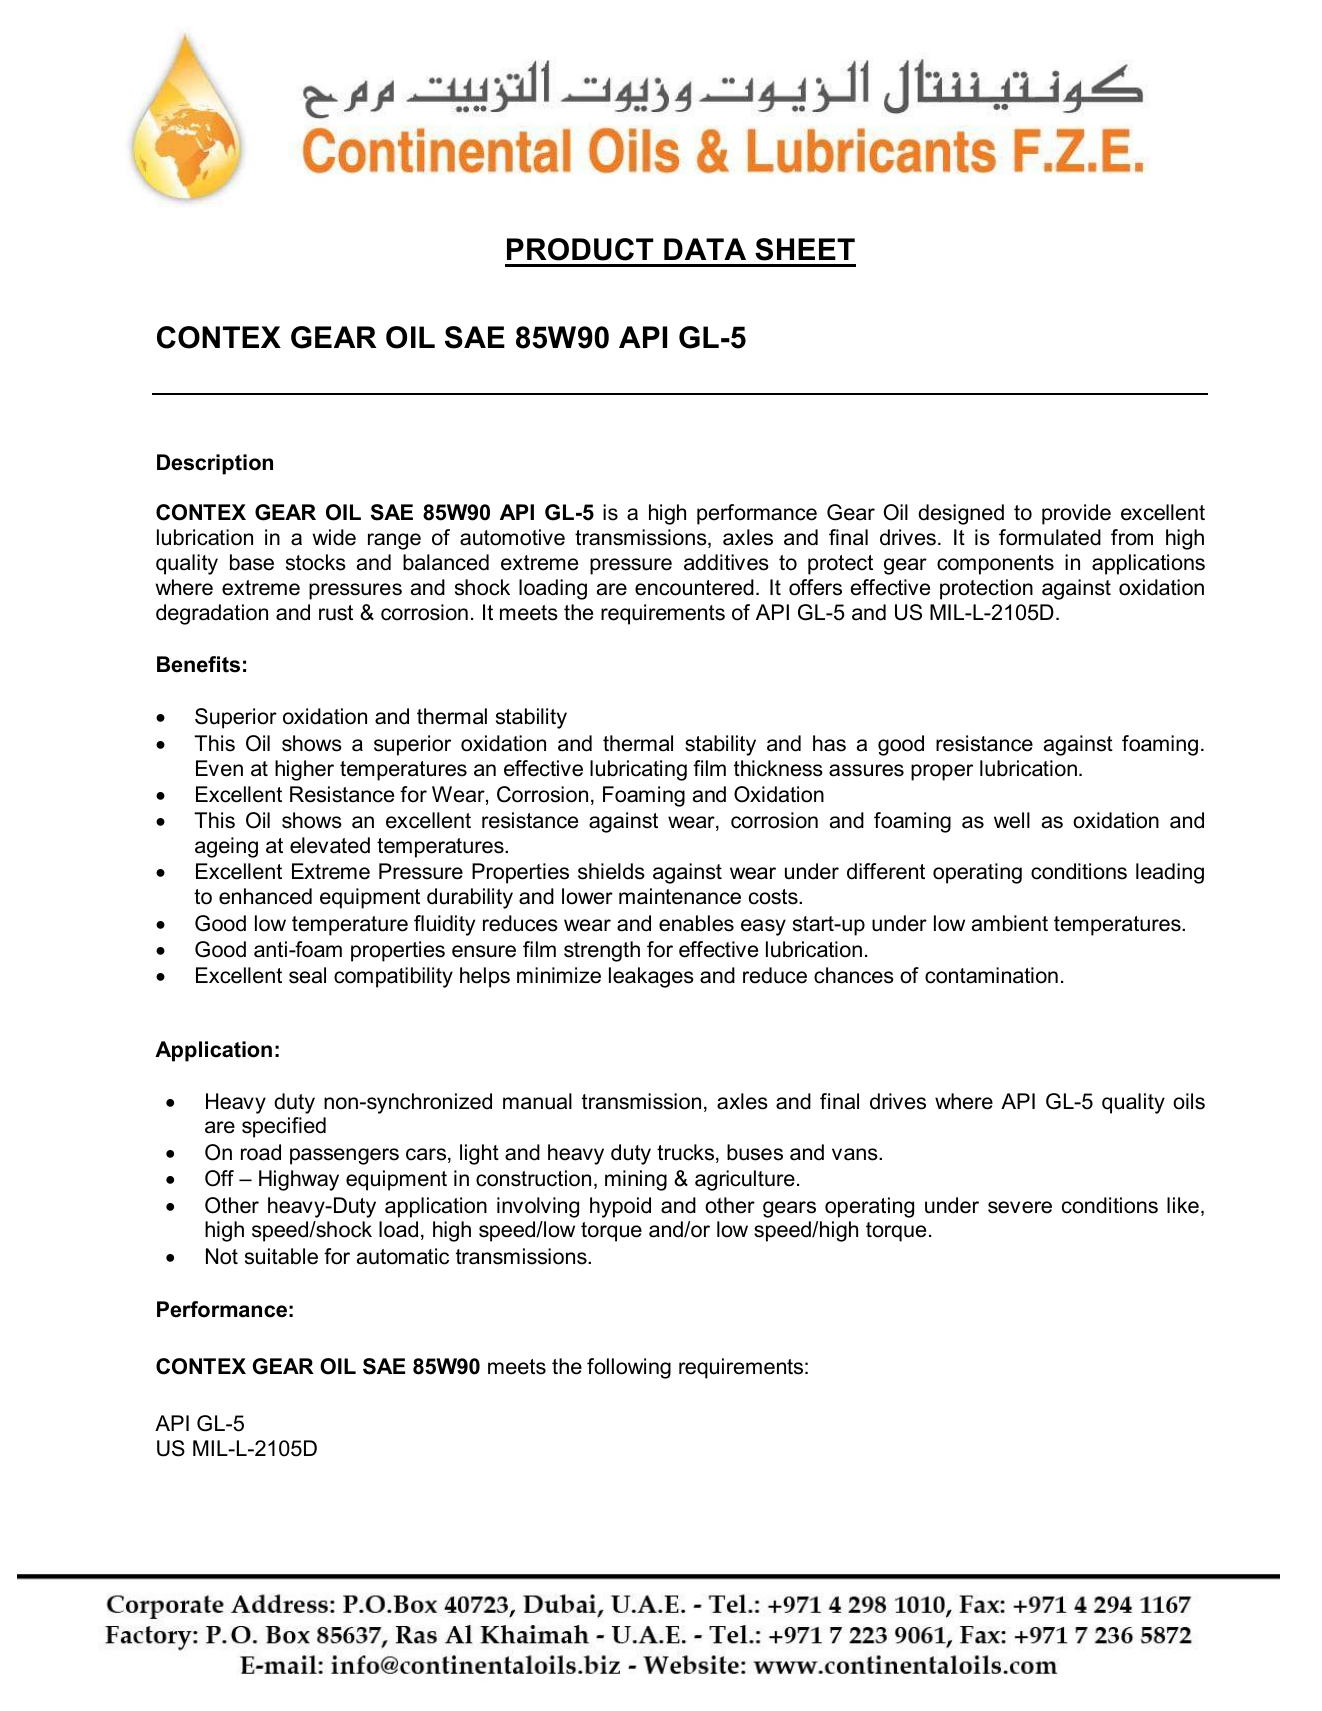 The image size is (1322, 1711). I want to click on suitable, so click(281, 1256).
